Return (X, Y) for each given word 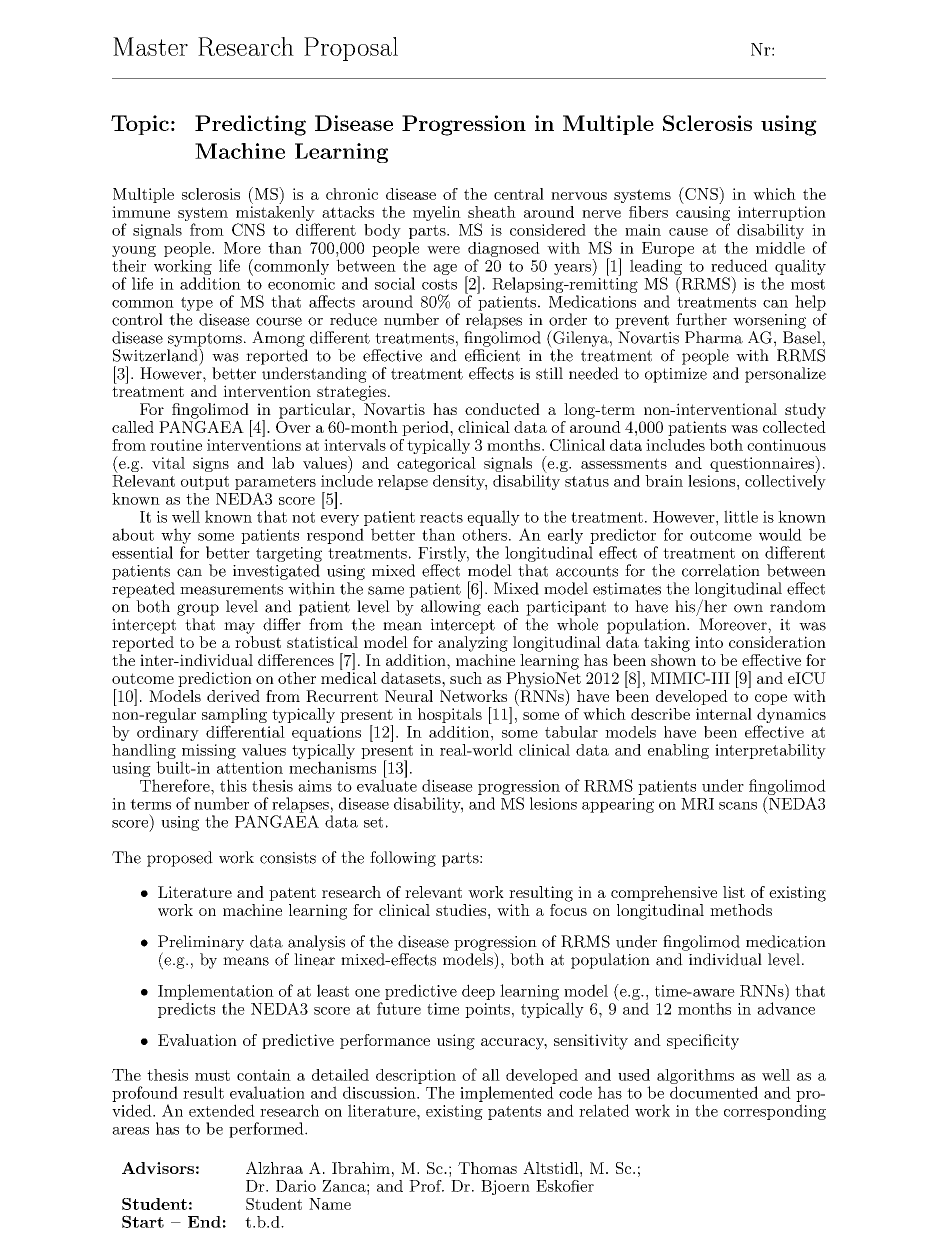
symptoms (205, 341)
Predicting (250, 125)
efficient (492, 355)
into (709, 642)
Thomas (487, 1168)
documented (714, 1092)
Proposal (351, 49)
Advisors (158, 1168)
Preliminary (201, 944)
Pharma (714, 337)
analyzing (473, 644)
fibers (648, 212)
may (239, 628)
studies (461, 910)
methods (741, 910)
